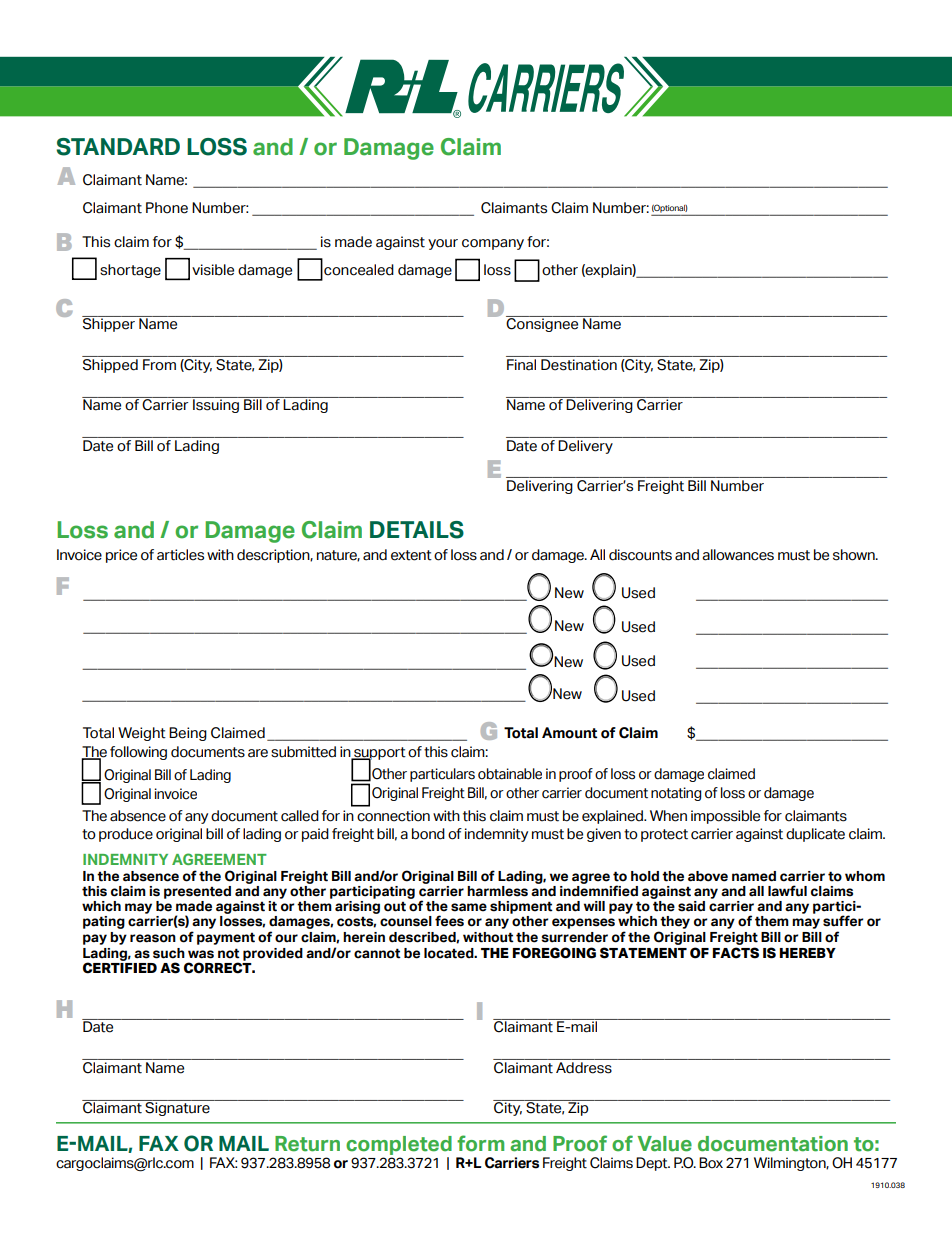 This page has height=1233, width=952. Describe the element at coordinates (579, 365) in the page. I see `Destination` at that location.
